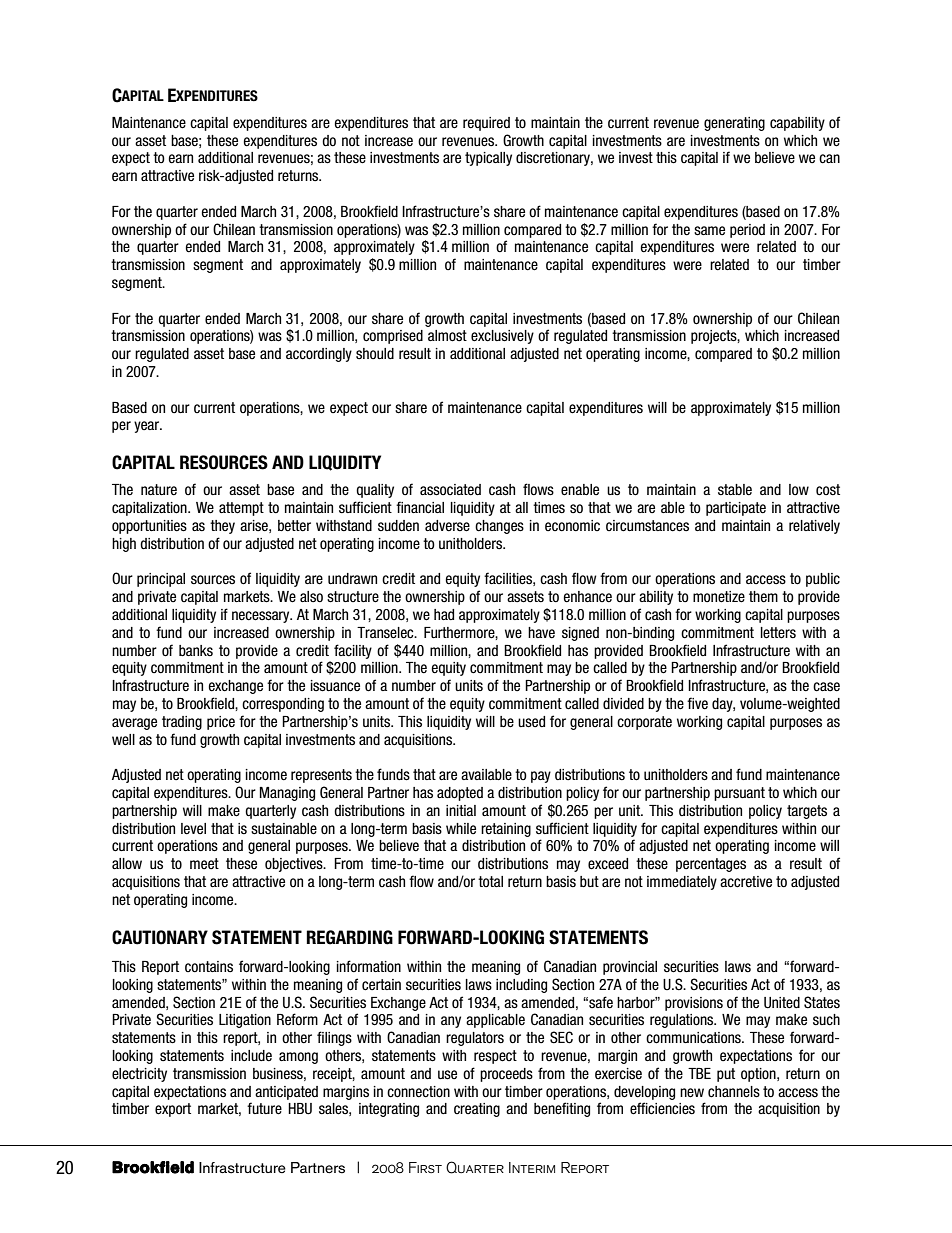 The image size is (952, 1233). Describe the element at coordinates (193, 829) in the image. I see `level` at that location.
